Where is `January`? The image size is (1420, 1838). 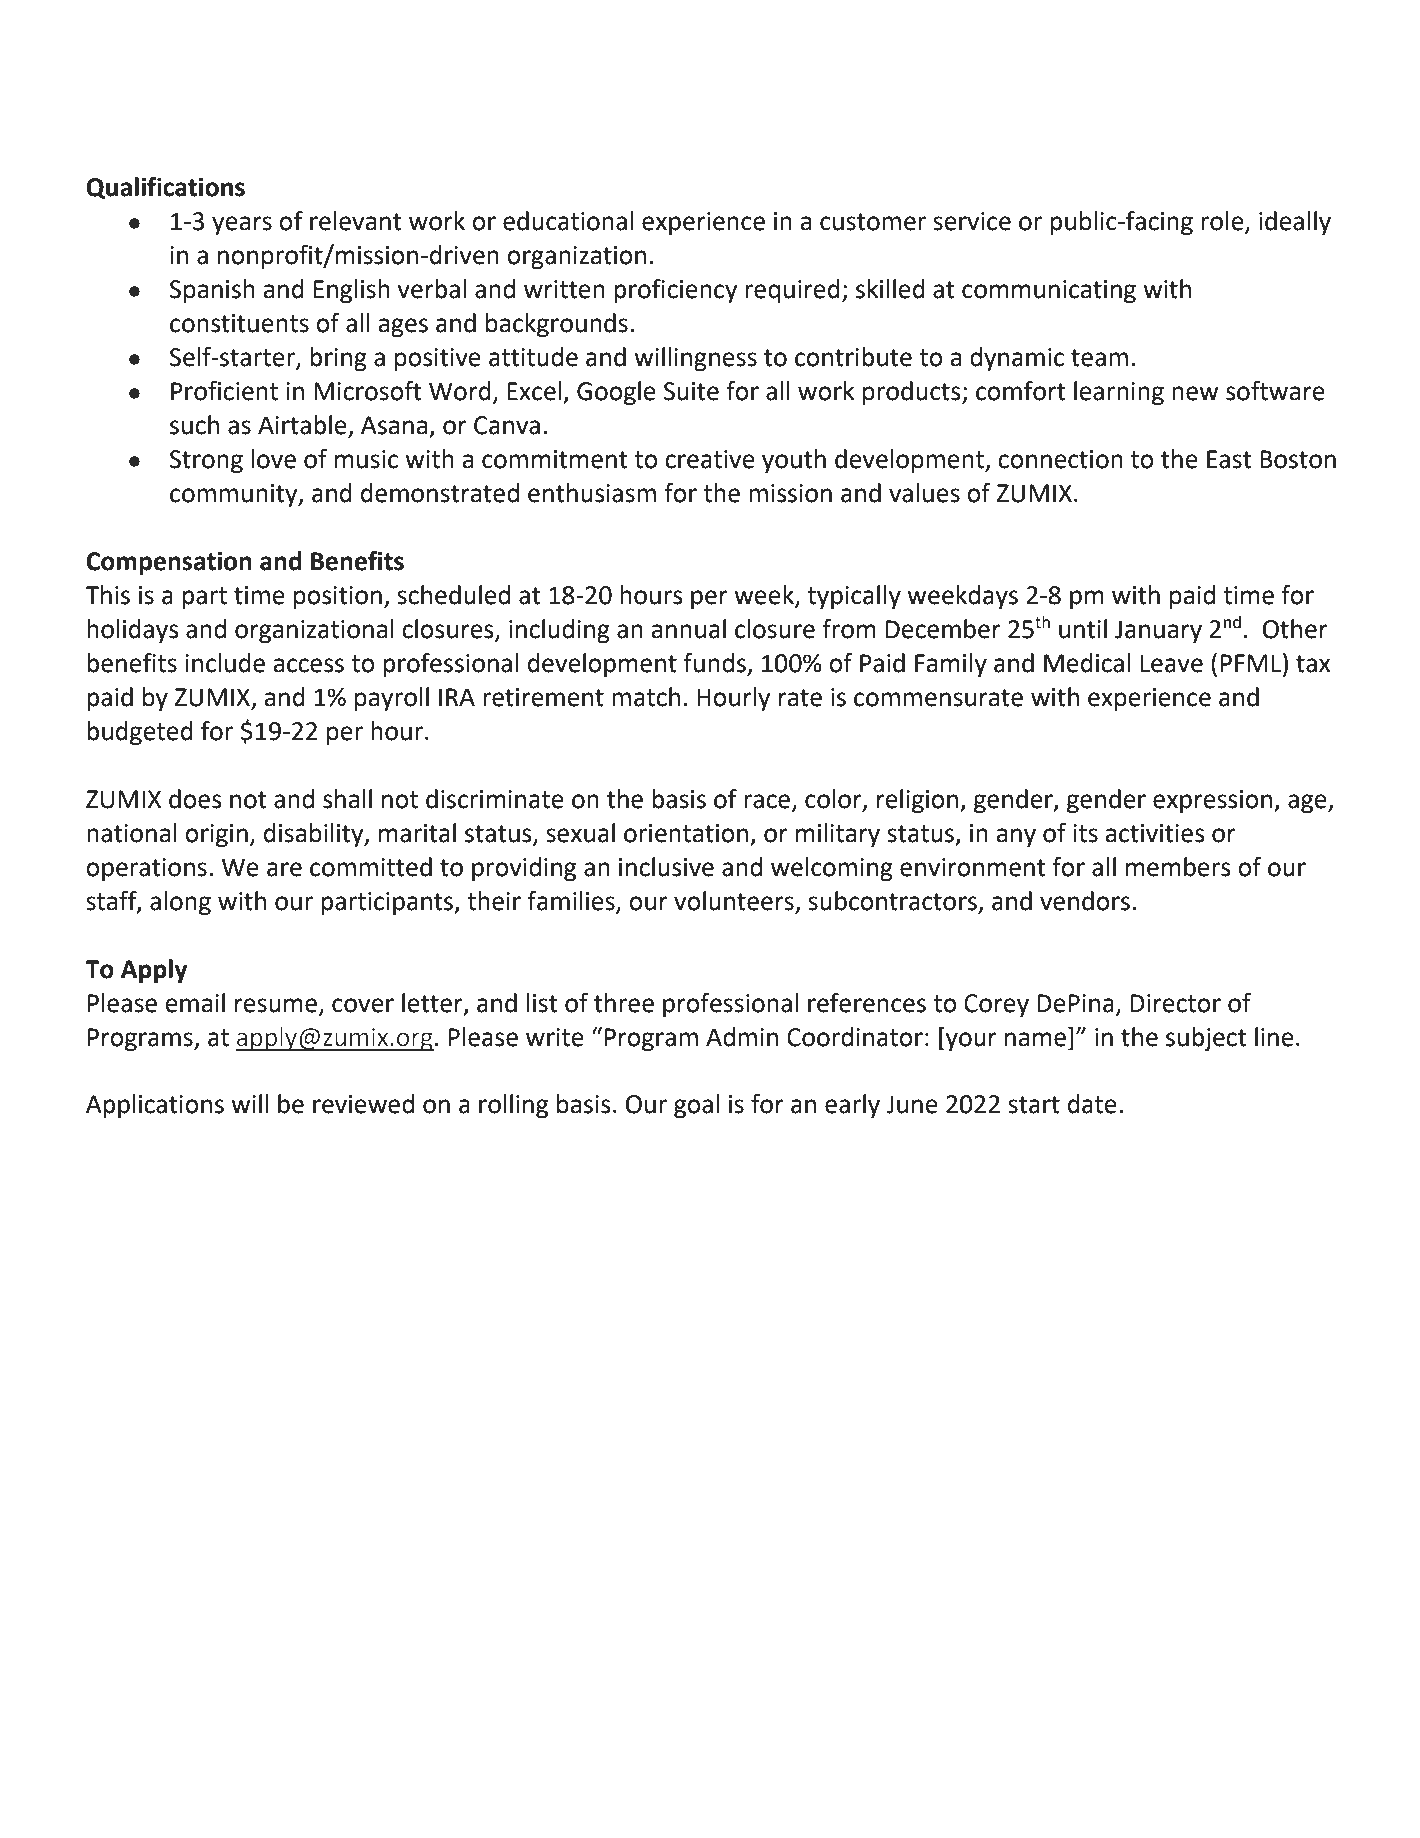 January is located at coordinates (1158, 632).
